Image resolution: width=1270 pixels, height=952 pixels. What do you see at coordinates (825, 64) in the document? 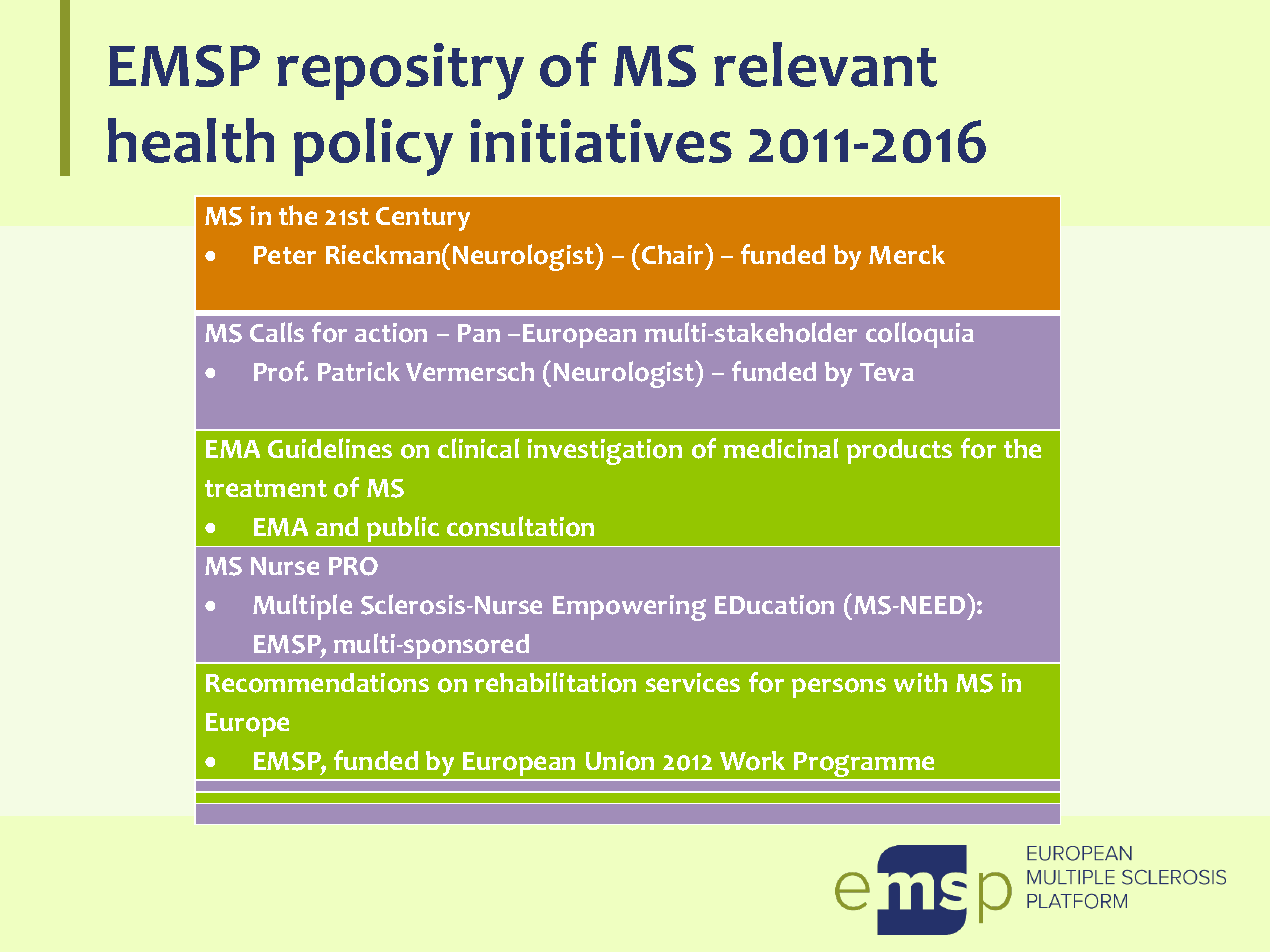
I see `relevant` at bounding box center [825, 64].
